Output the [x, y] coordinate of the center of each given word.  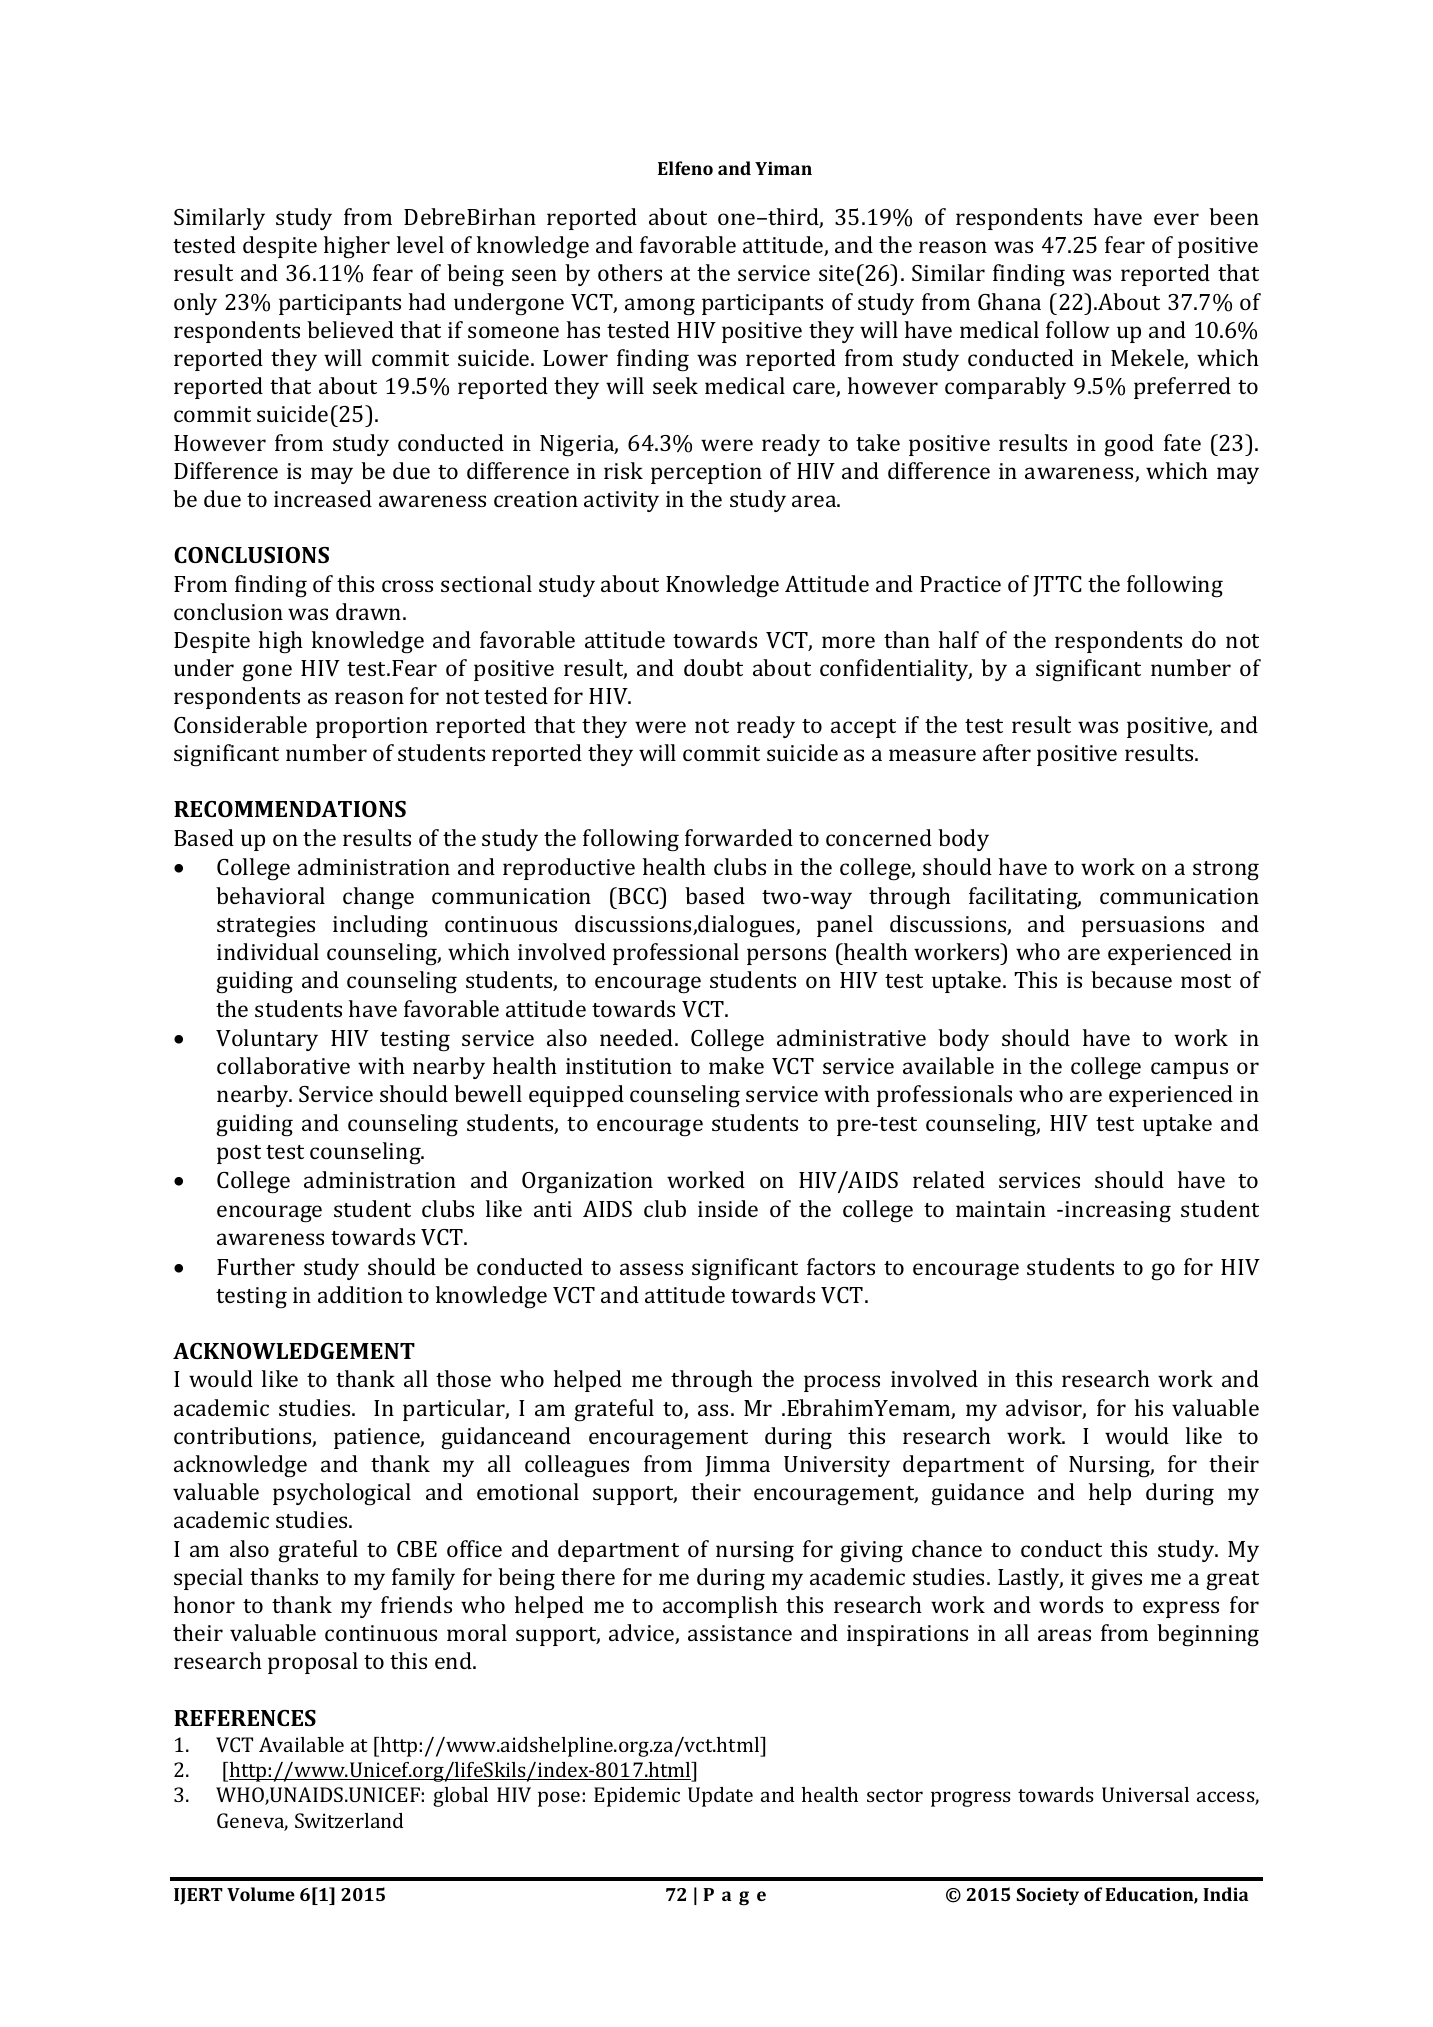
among [660, 307]
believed [350, 329]
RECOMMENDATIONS [290, 809]
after [1007, 752]
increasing [1118, 1212]
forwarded [739, 837]
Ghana [1009, 301]
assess [651, 1269]
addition [360, 1294]
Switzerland [349, 1820]
